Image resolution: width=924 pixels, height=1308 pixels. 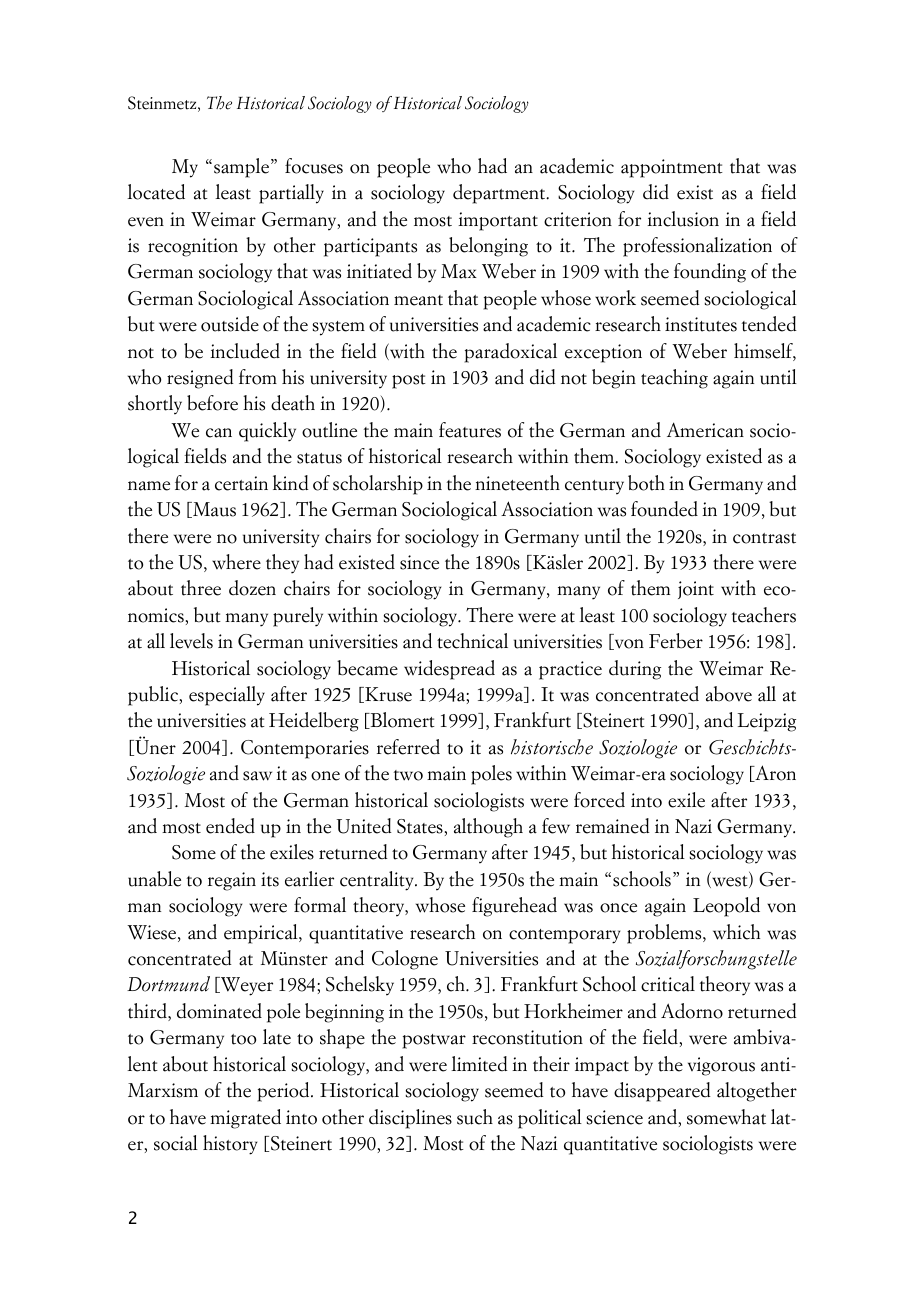 I want to click on inclusion, so click(x=683, y=219).
